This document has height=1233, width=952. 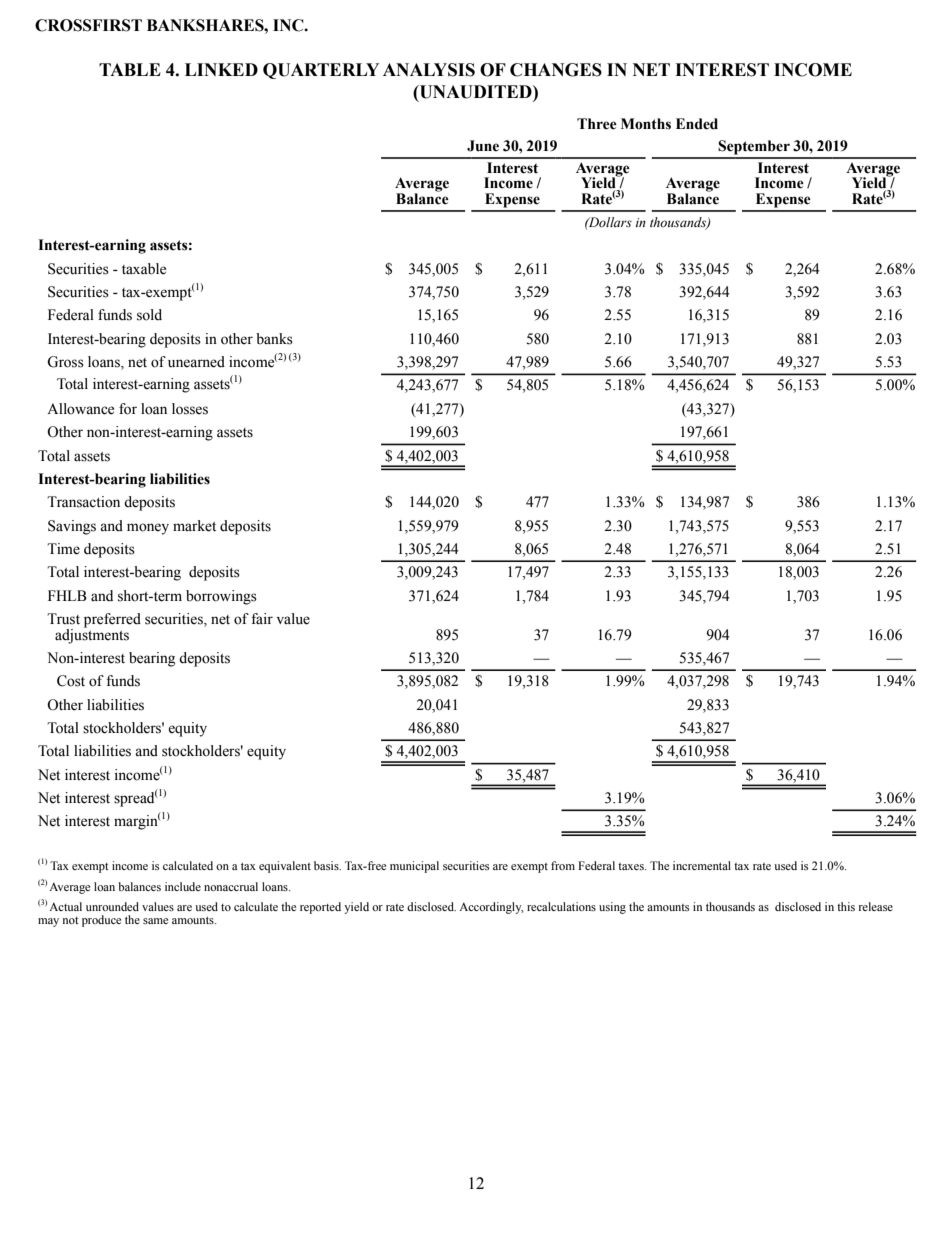 What do you see at coordinates (429, 70) in the document?
I see `ANALYSIS` at bounding box center [429, 70].
